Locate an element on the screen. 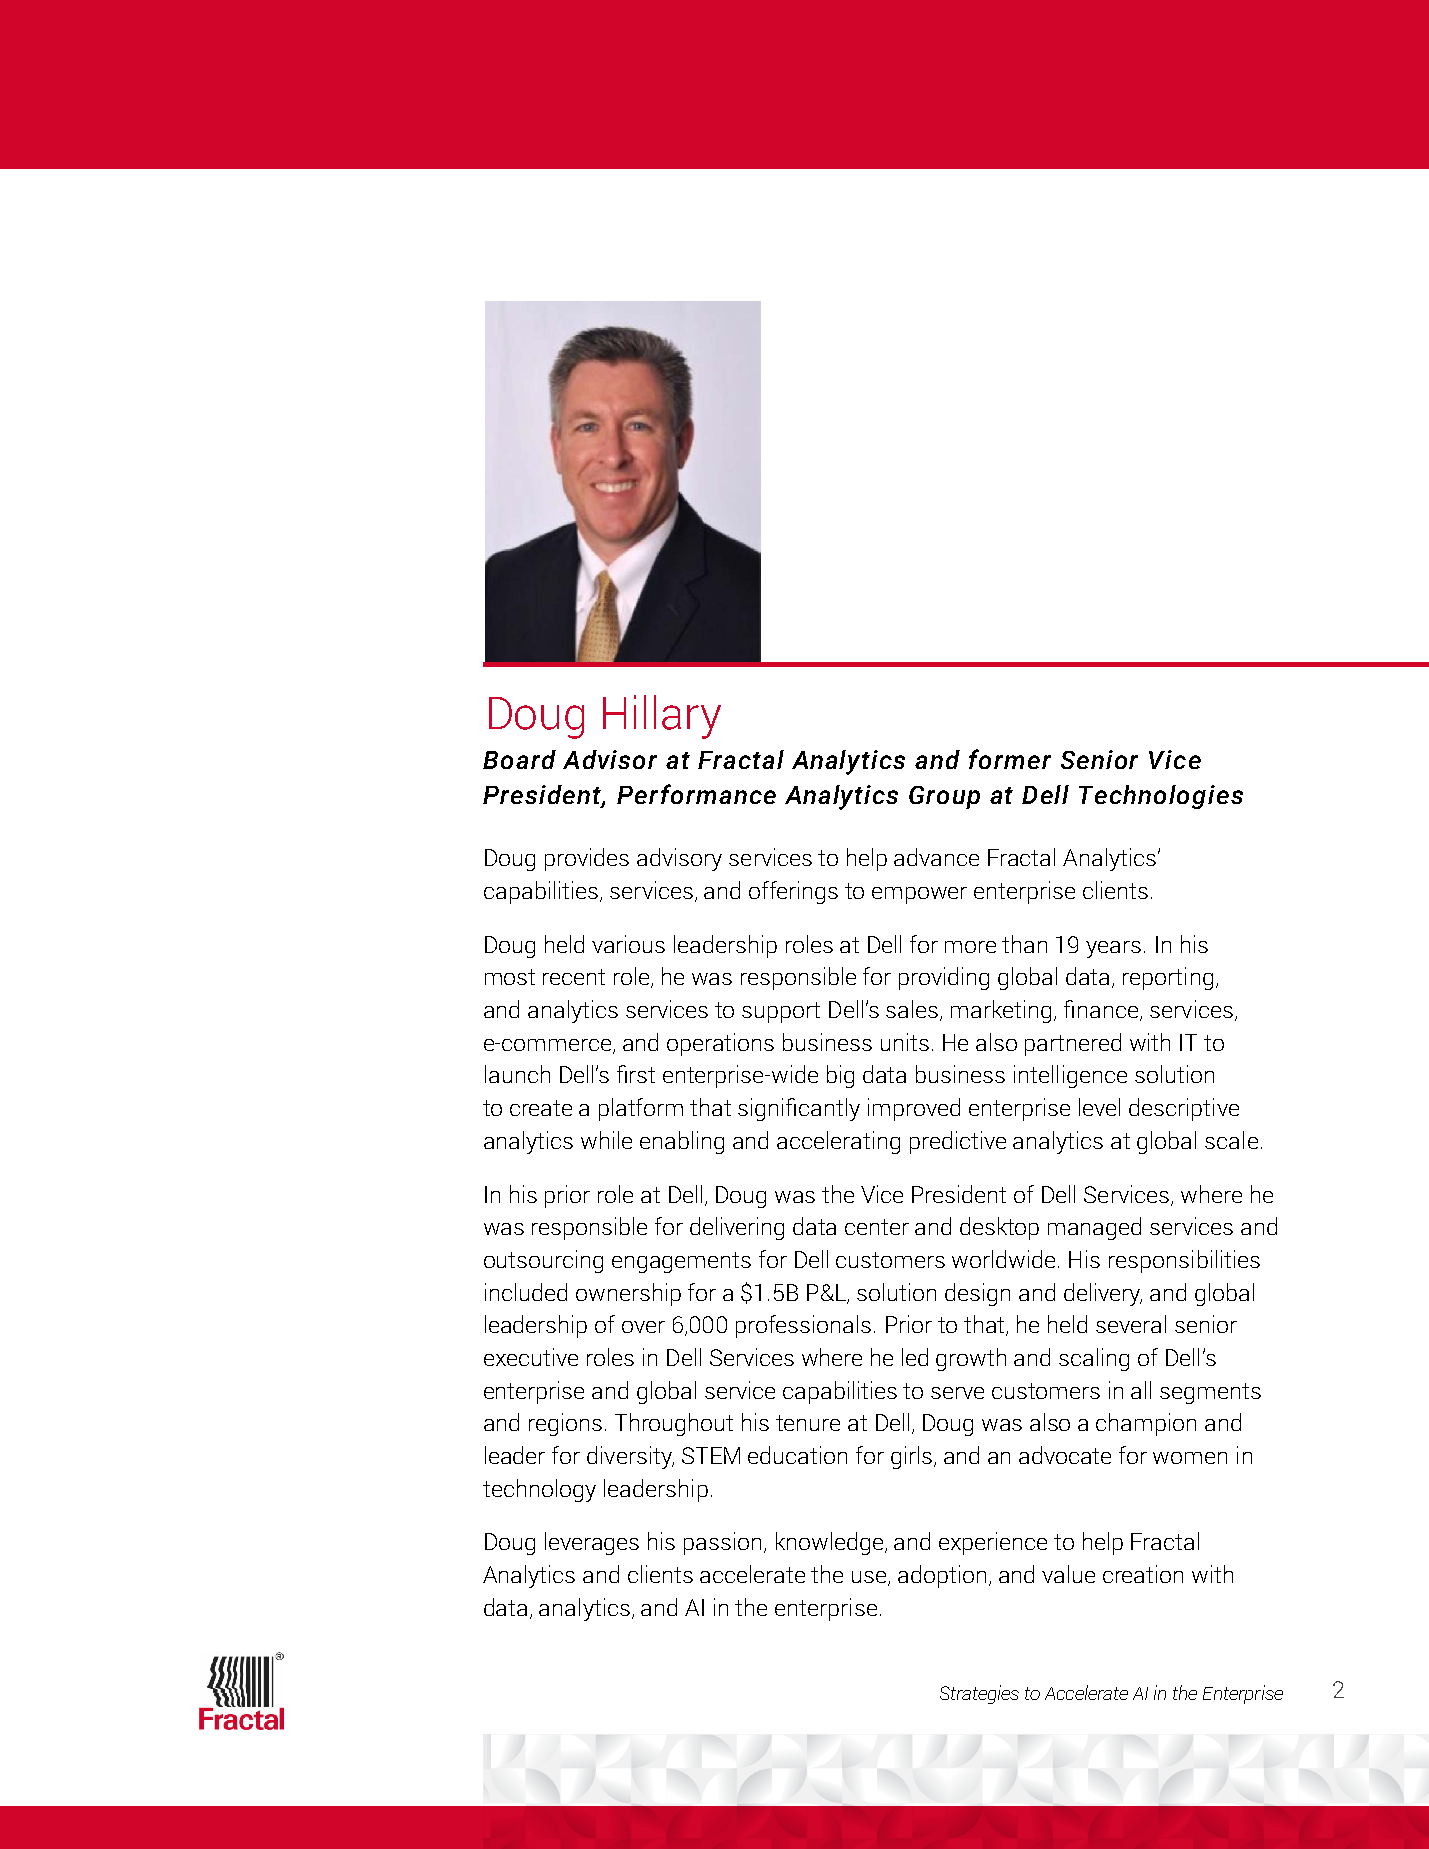  Strategies is located at coordinates (979, 1694).
